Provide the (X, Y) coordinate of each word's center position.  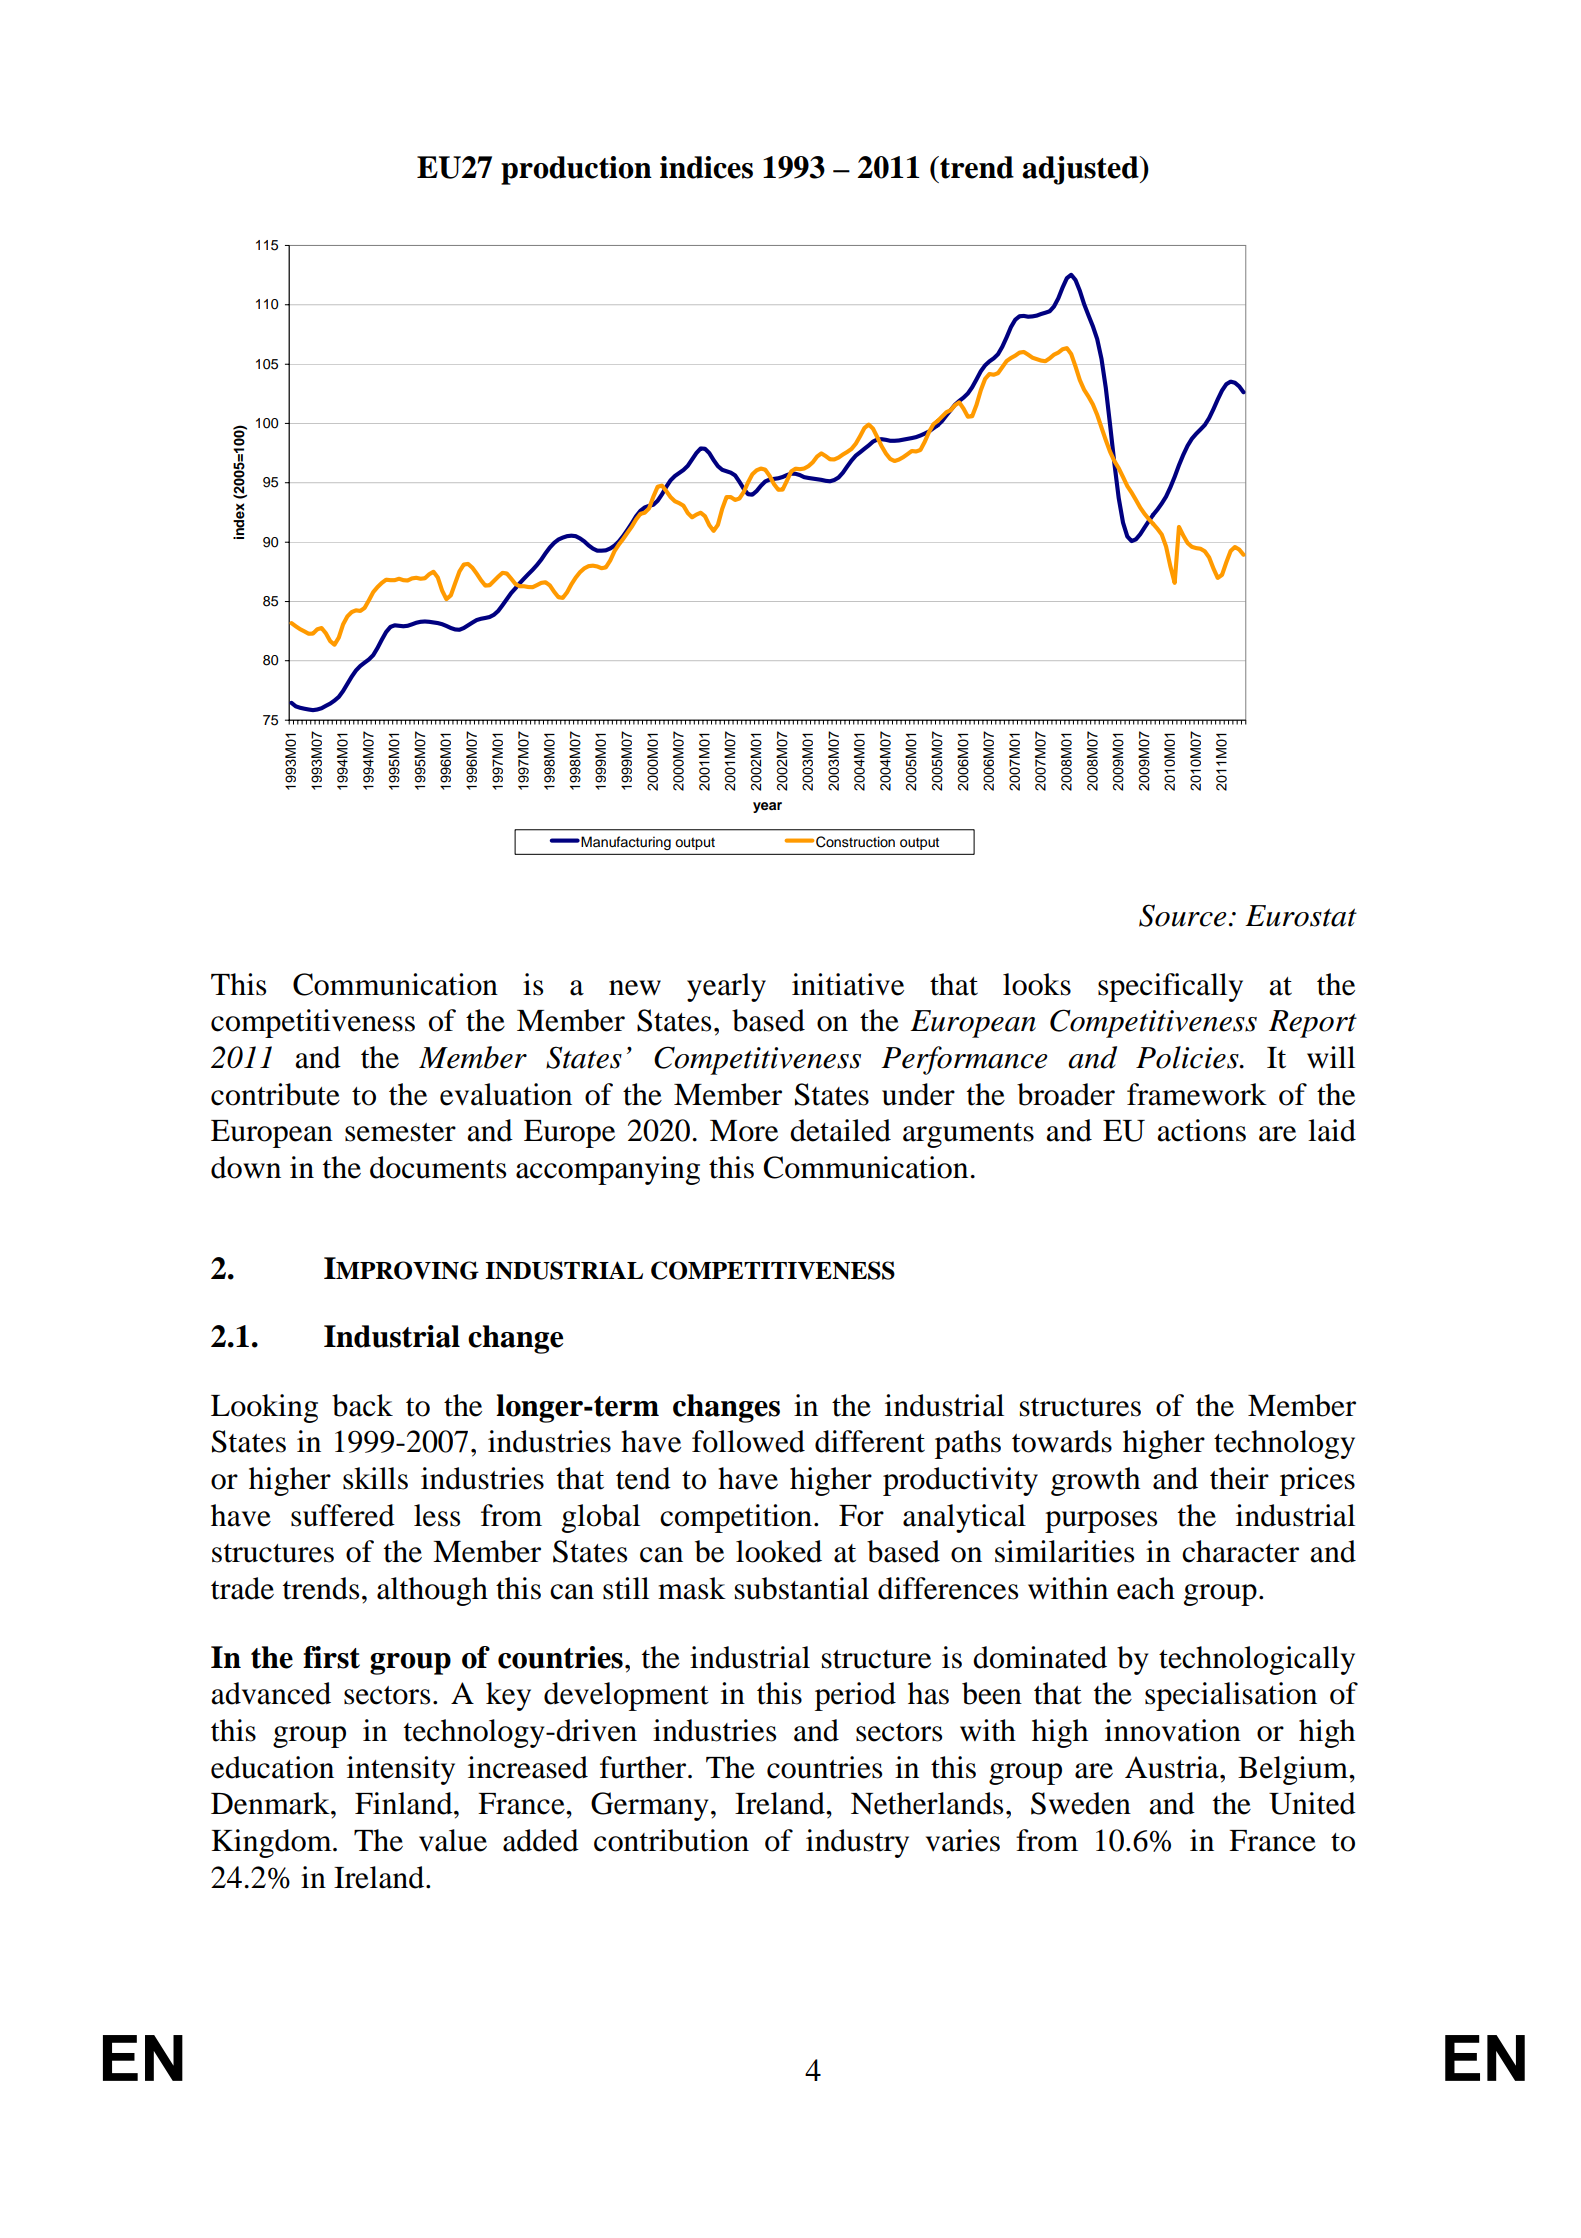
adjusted (1081, 170)
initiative (848, 984)
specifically (1170, 987)
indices (706, 167)
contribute (275, 1094)
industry (857, 1843)
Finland (405, 1803)
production (576, 170)
